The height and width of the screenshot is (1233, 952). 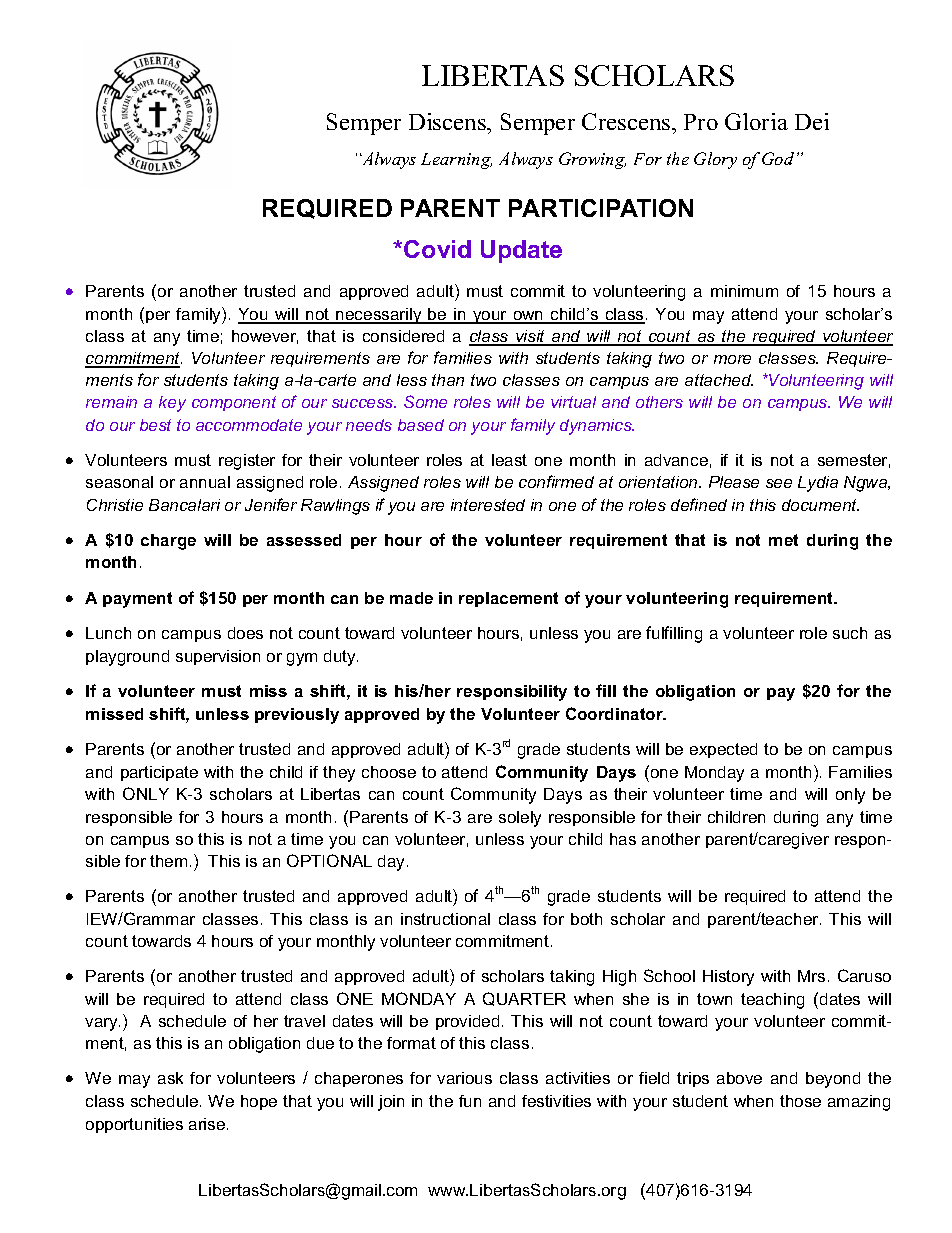 I want to click on participate, so click(x=159, y=773).
